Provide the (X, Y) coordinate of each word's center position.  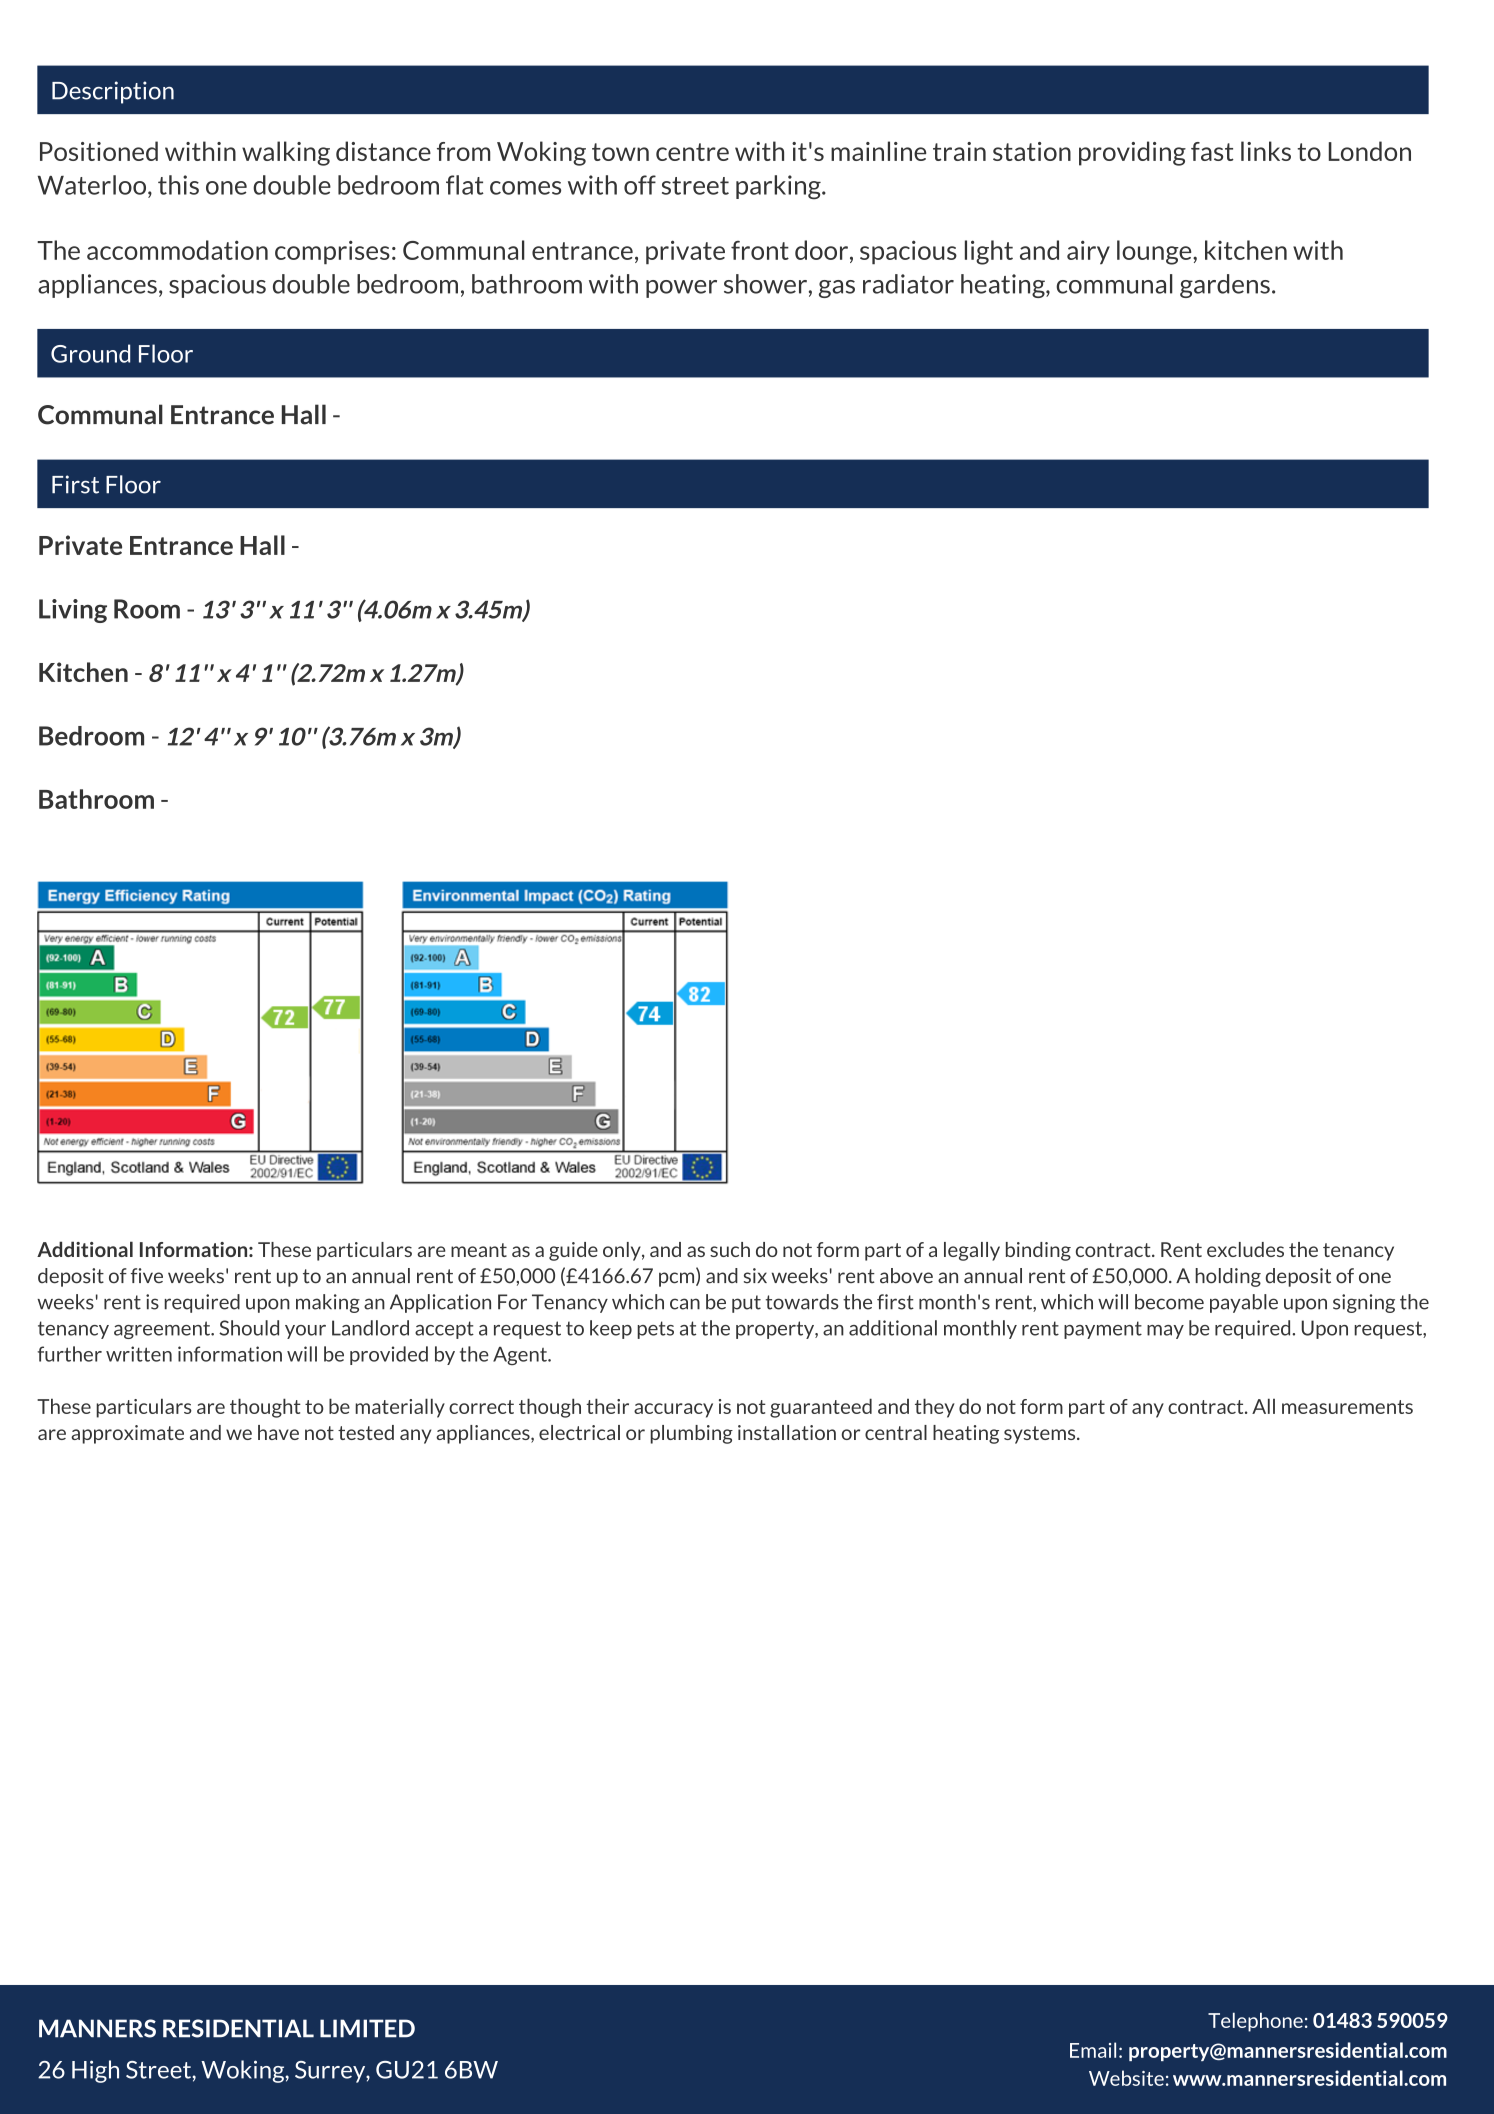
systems (1041, 1435)
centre (692, 152)
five (147, 1275)
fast (1212, 151)
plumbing (691, 1434)
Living (73, 611)
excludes (1245, 1249)
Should (249, 1328)
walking (286, 153)
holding (1228, 1277)
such (730, 1249)
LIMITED (367, 2028)
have (278, 1432)
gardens (1225, 286)
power (681, 289)
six (755, 1276)
